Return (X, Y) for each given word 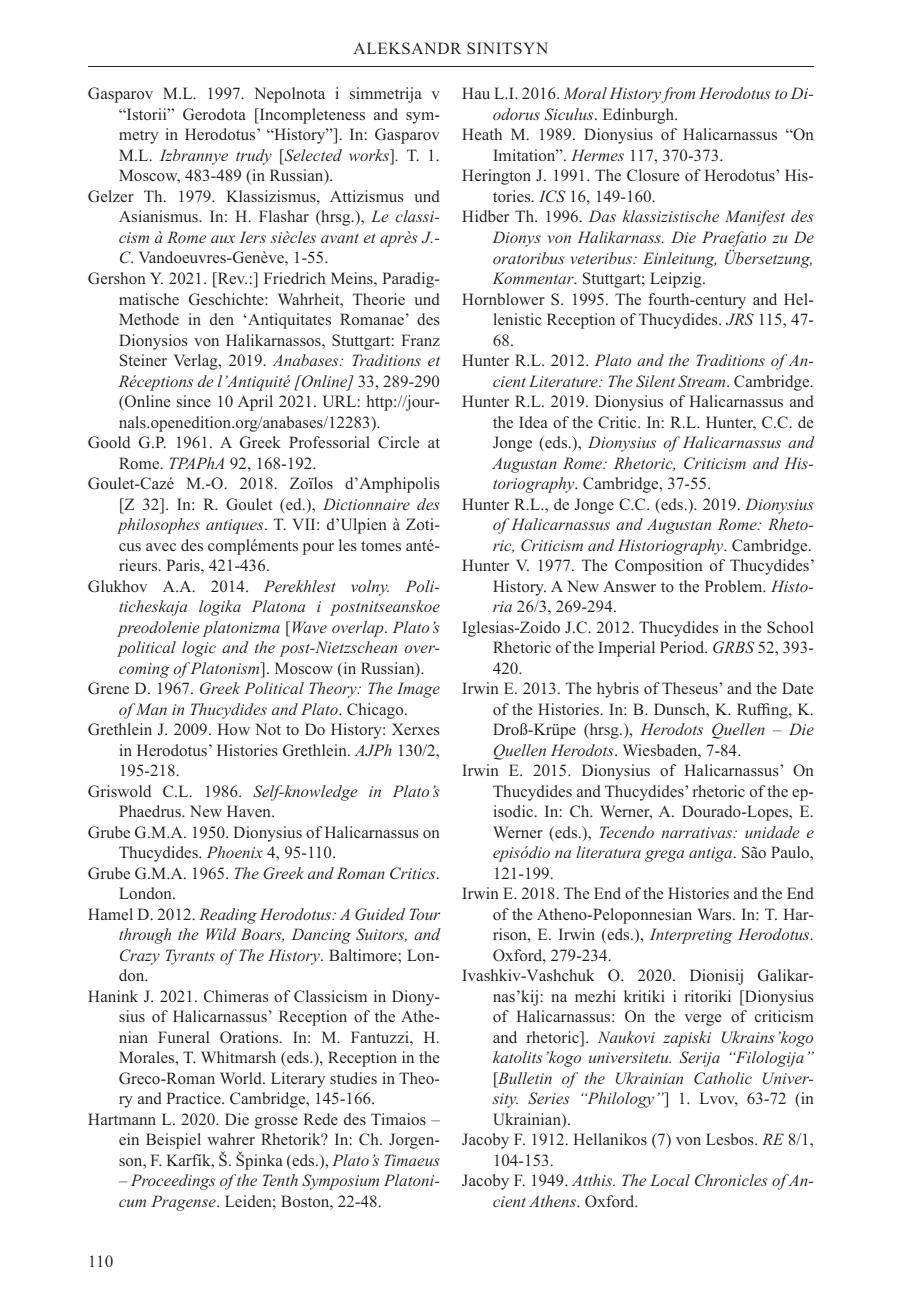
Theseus (691, 688)
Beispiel (173, 1141)
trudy (254, 157)
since (194, 401)
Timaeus (412, 1160)
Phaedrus (151, 811)
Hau (476, 93)
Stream (703, 381)
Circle (399, 442)
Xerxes (415, 729)
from (678, 95)
